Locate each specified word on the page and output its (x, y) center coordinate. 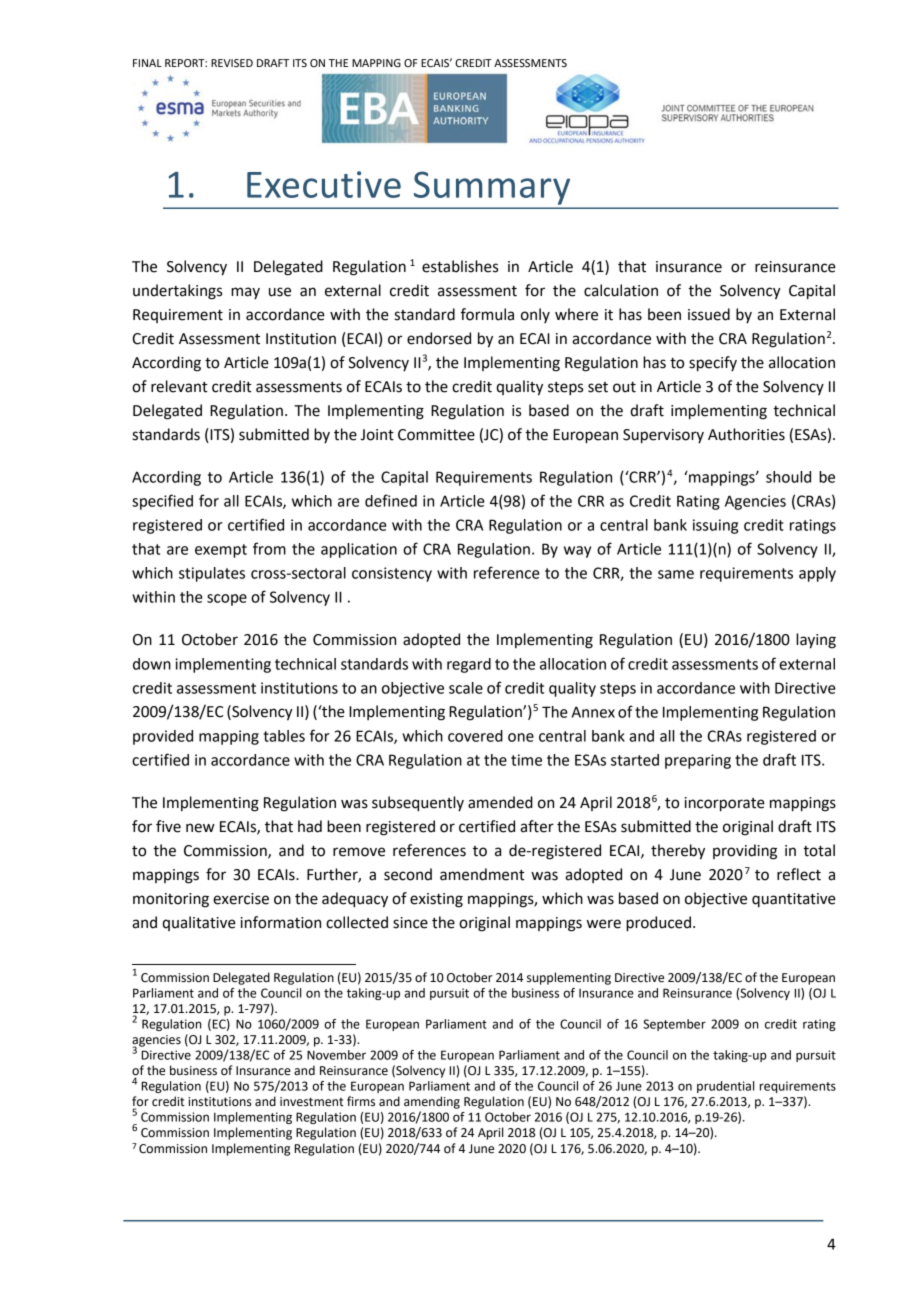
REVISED (232, 63)
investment (312, 1102)
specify (713, 364)
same (676, 574)
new (200, 828)
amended (500, 802)
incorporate (725, 804)
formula (487, 314)
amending (432, 1102)
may (245, 293)
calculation (621, 290)
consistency (392, 574)
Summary (492, 188)
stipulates (212, 574)
